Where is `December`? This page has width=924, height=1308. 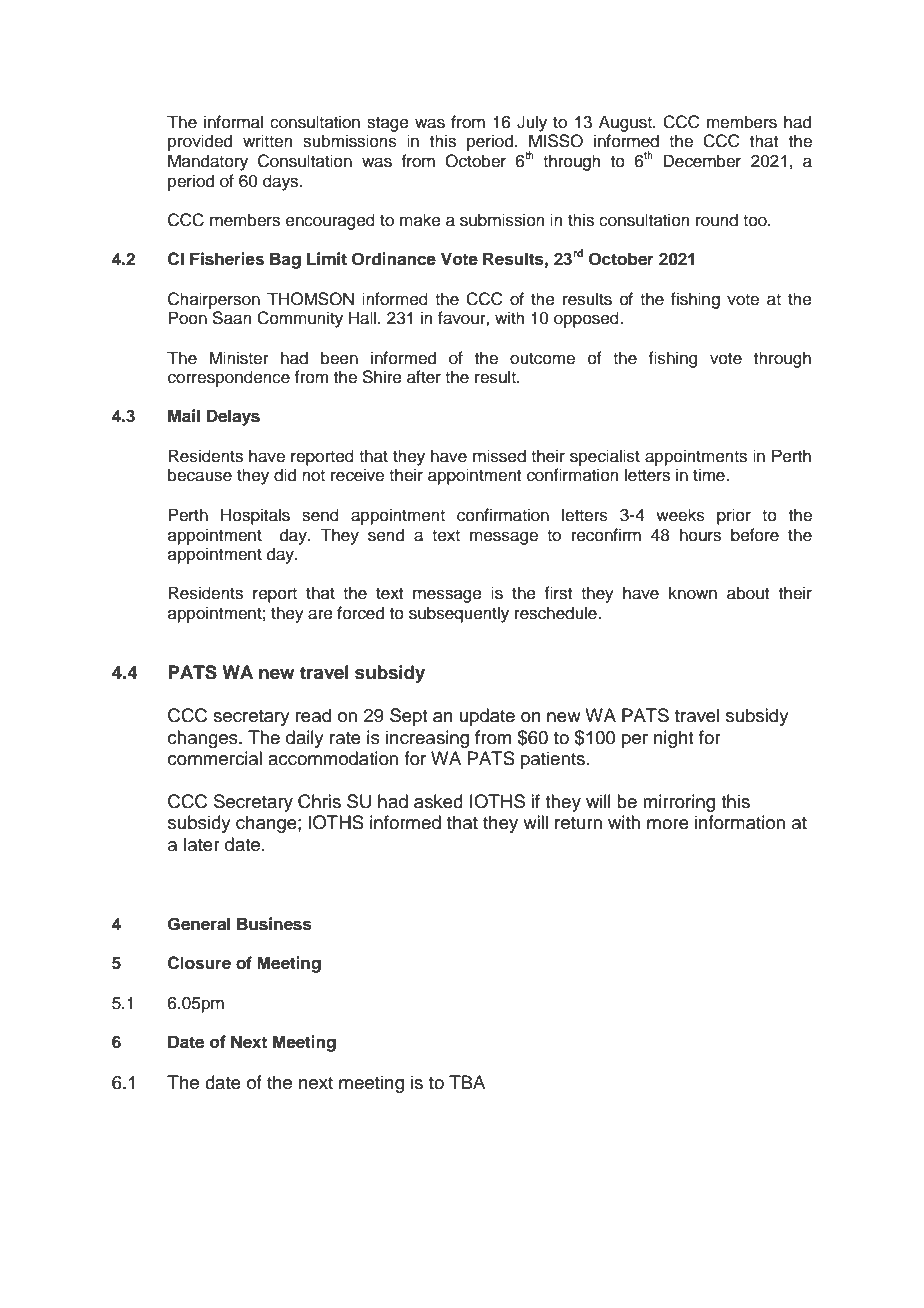
December is located at coordinates (702, 161).
